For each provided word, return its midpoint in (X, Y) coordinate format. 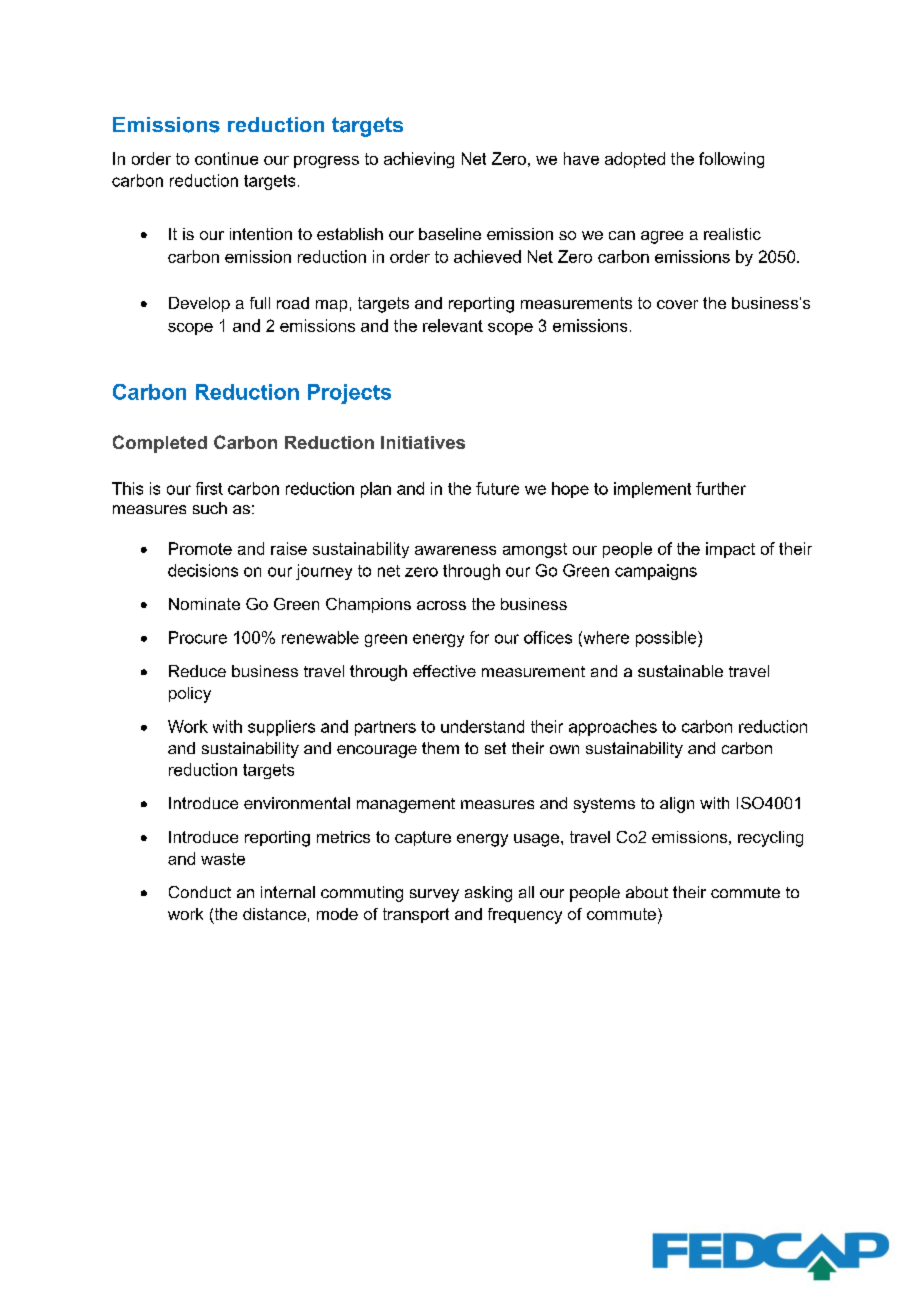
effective (444, 671)
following (731, 160)
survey (434, 895)
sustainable (680, 671)
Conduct (200, 892)
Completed (160, 444)
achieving (419, 160)
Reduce (197, 671)
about (647, 892)
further (721, 488)
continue (226, 158)
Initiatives (423, 442)
